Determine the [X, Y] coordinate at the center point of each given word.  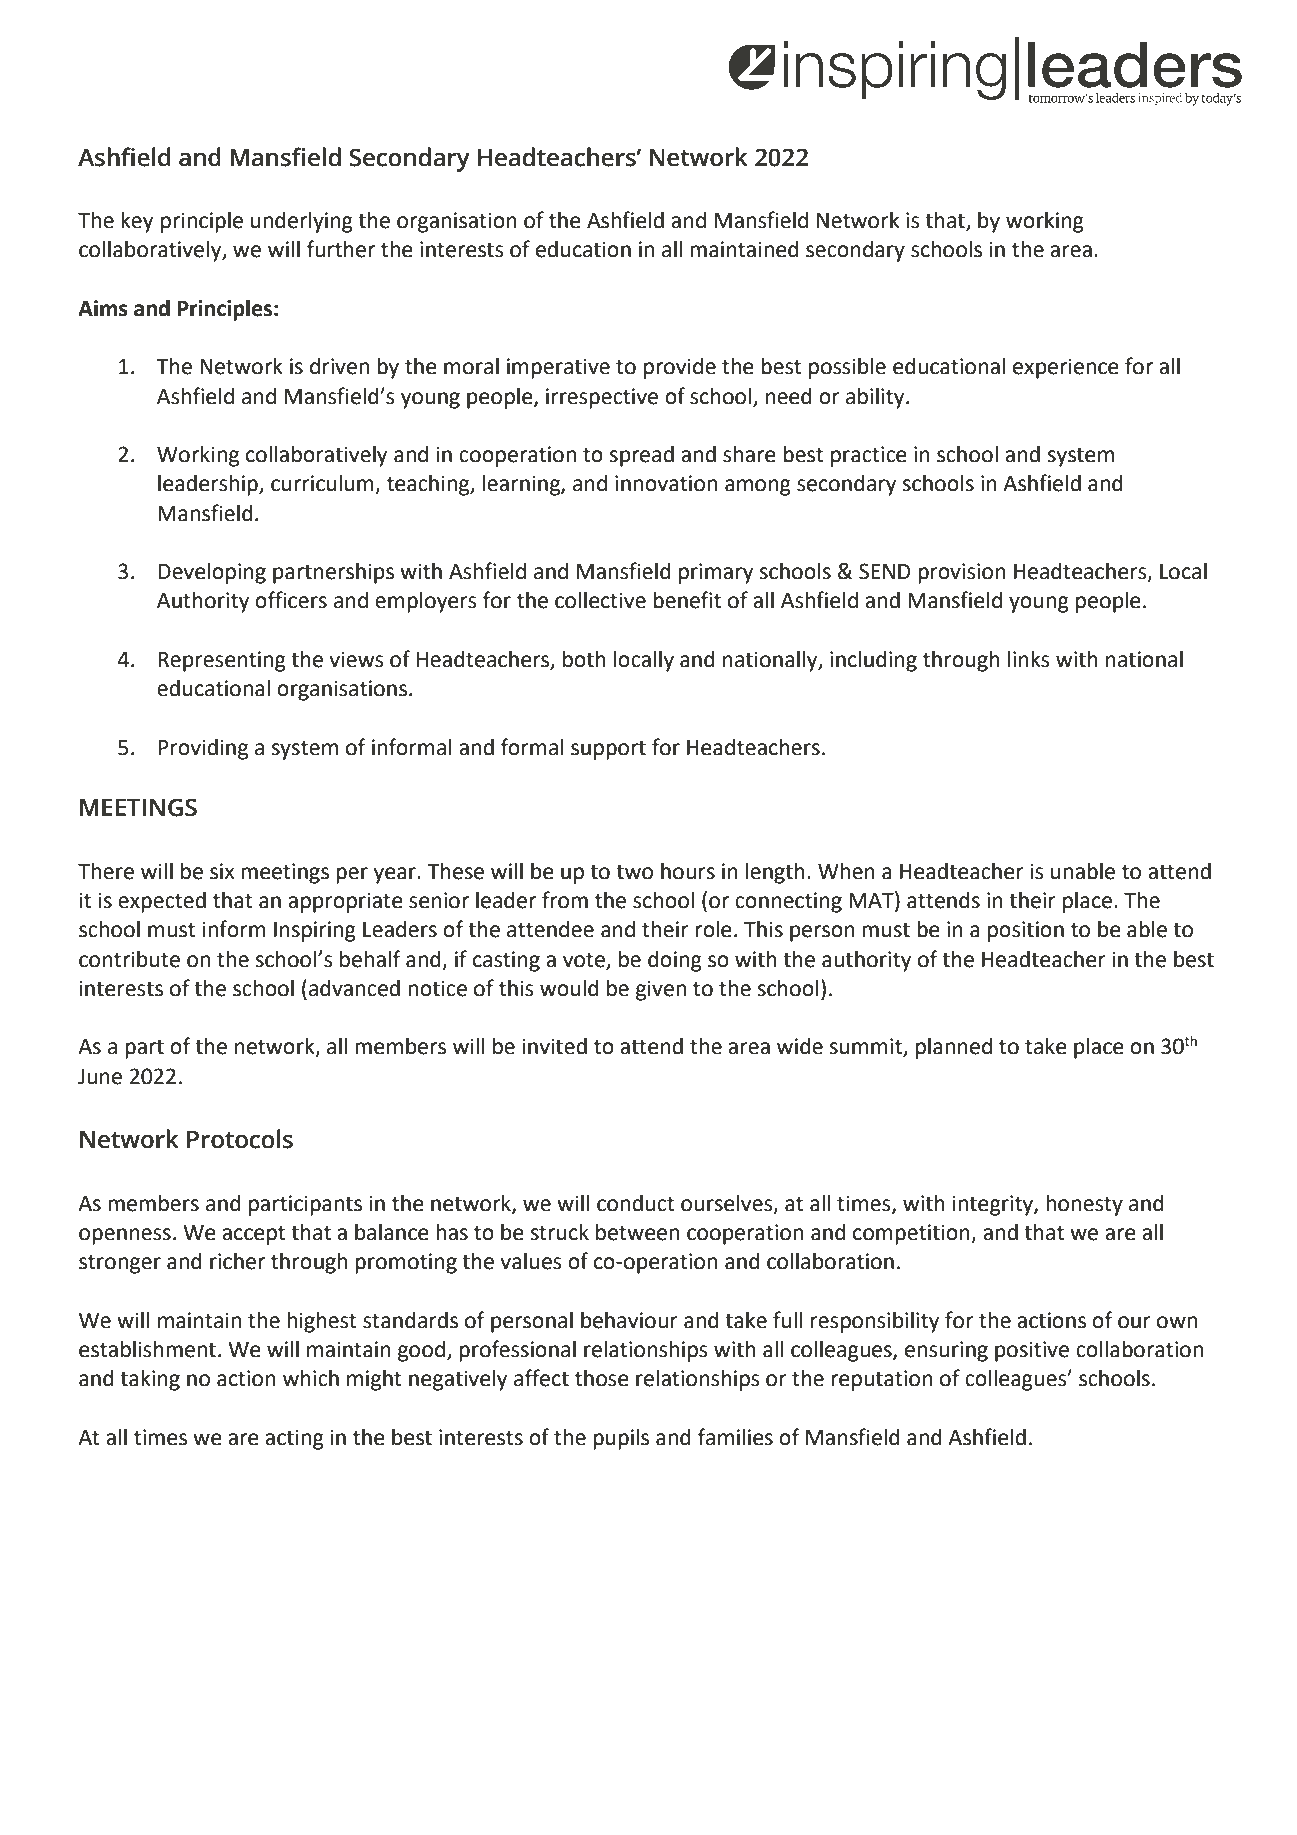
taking [150, 1380]
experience [1066, 368]
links [1028, 659]
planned [954, 1048]
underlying [302, 222]
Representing [222, 661]
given [661, 990]
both [584, 659]
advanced [354, 988]
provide [680, 368]
